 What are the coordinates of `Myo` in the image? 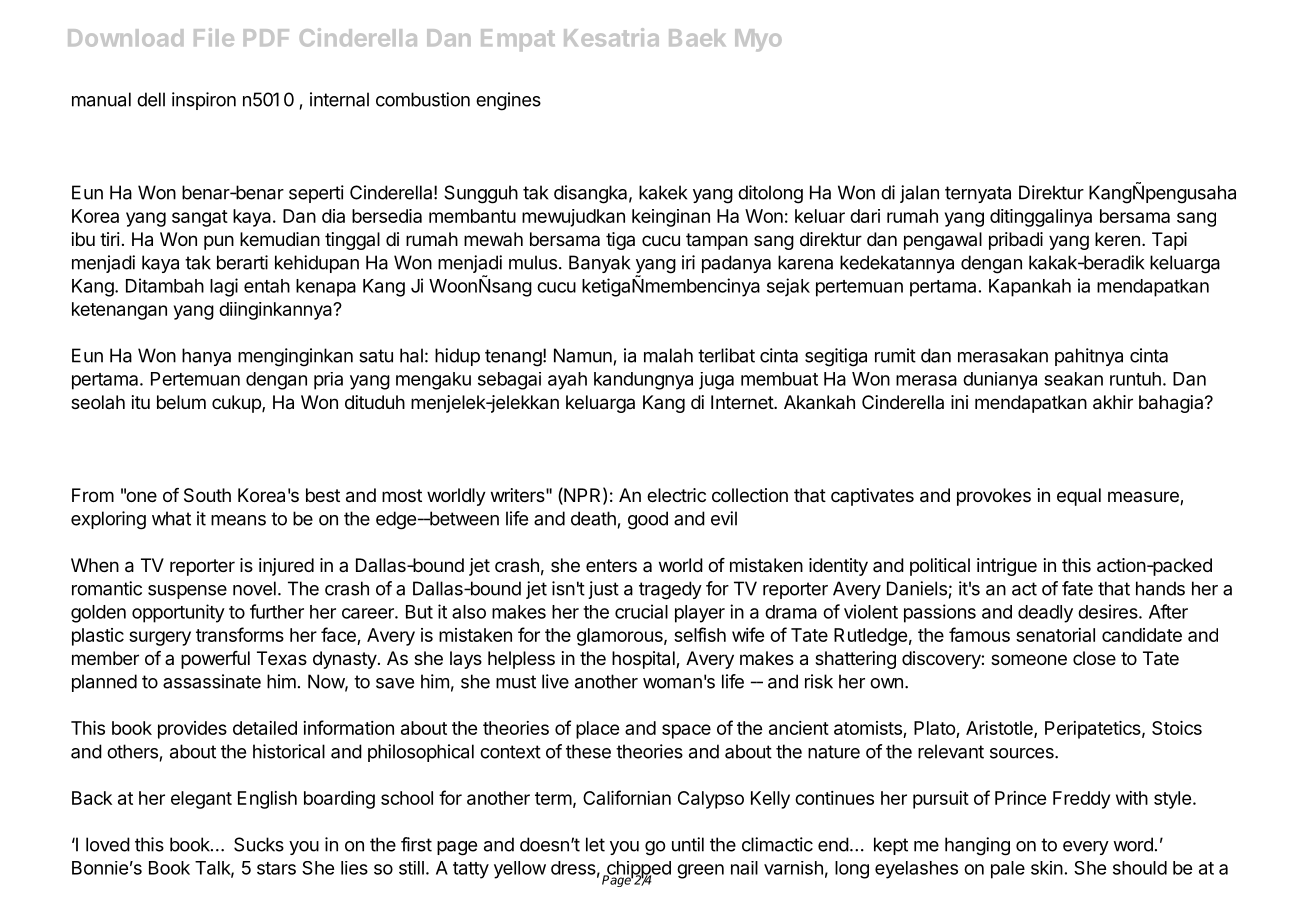 It's located at (758, 40).
